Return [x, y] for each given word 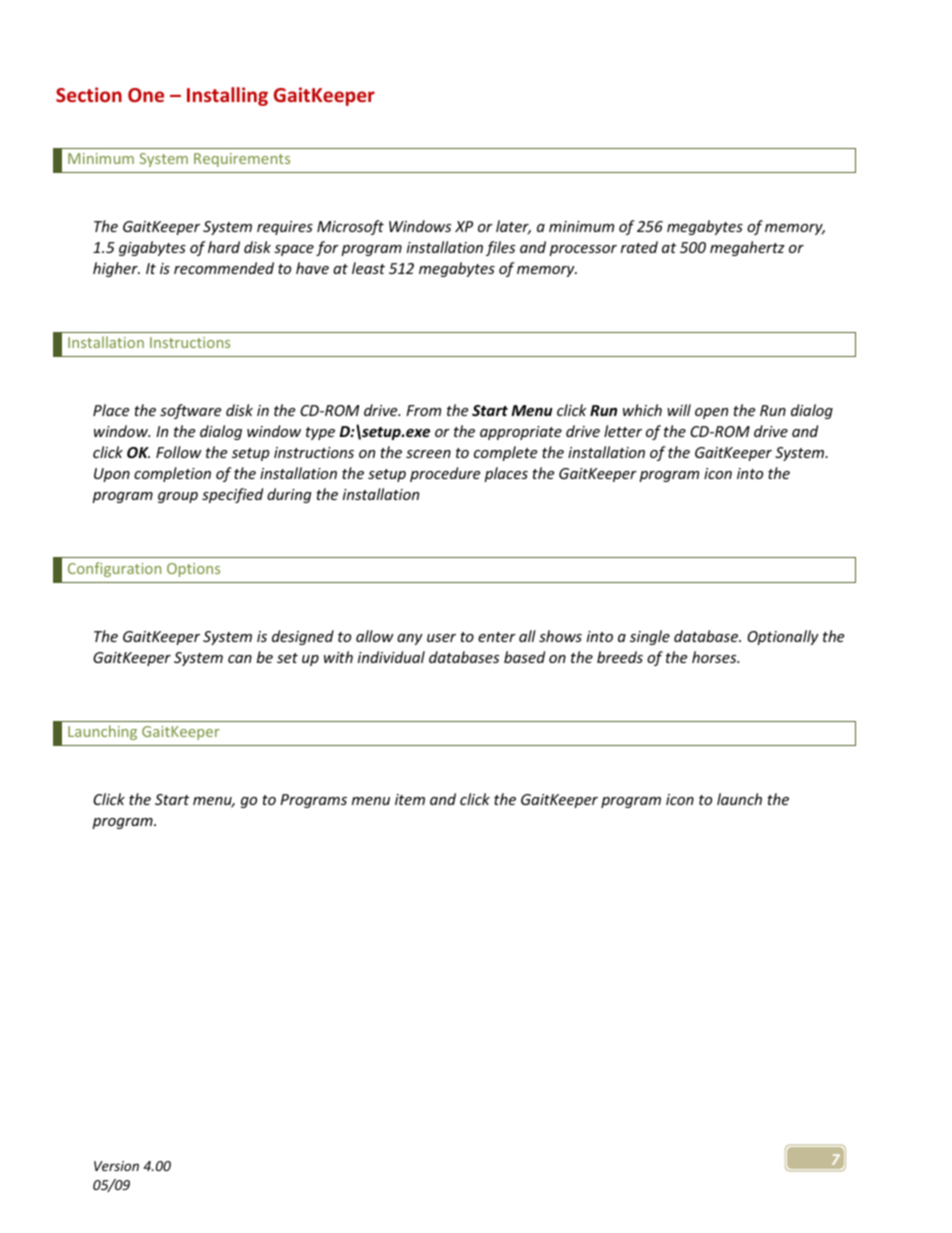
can [240, 659]
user [441, 638]
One [146, 95]
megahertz [747, 248]
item [410, 799]
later [513, 227]
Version [116, 1166]
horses [715, 657]
